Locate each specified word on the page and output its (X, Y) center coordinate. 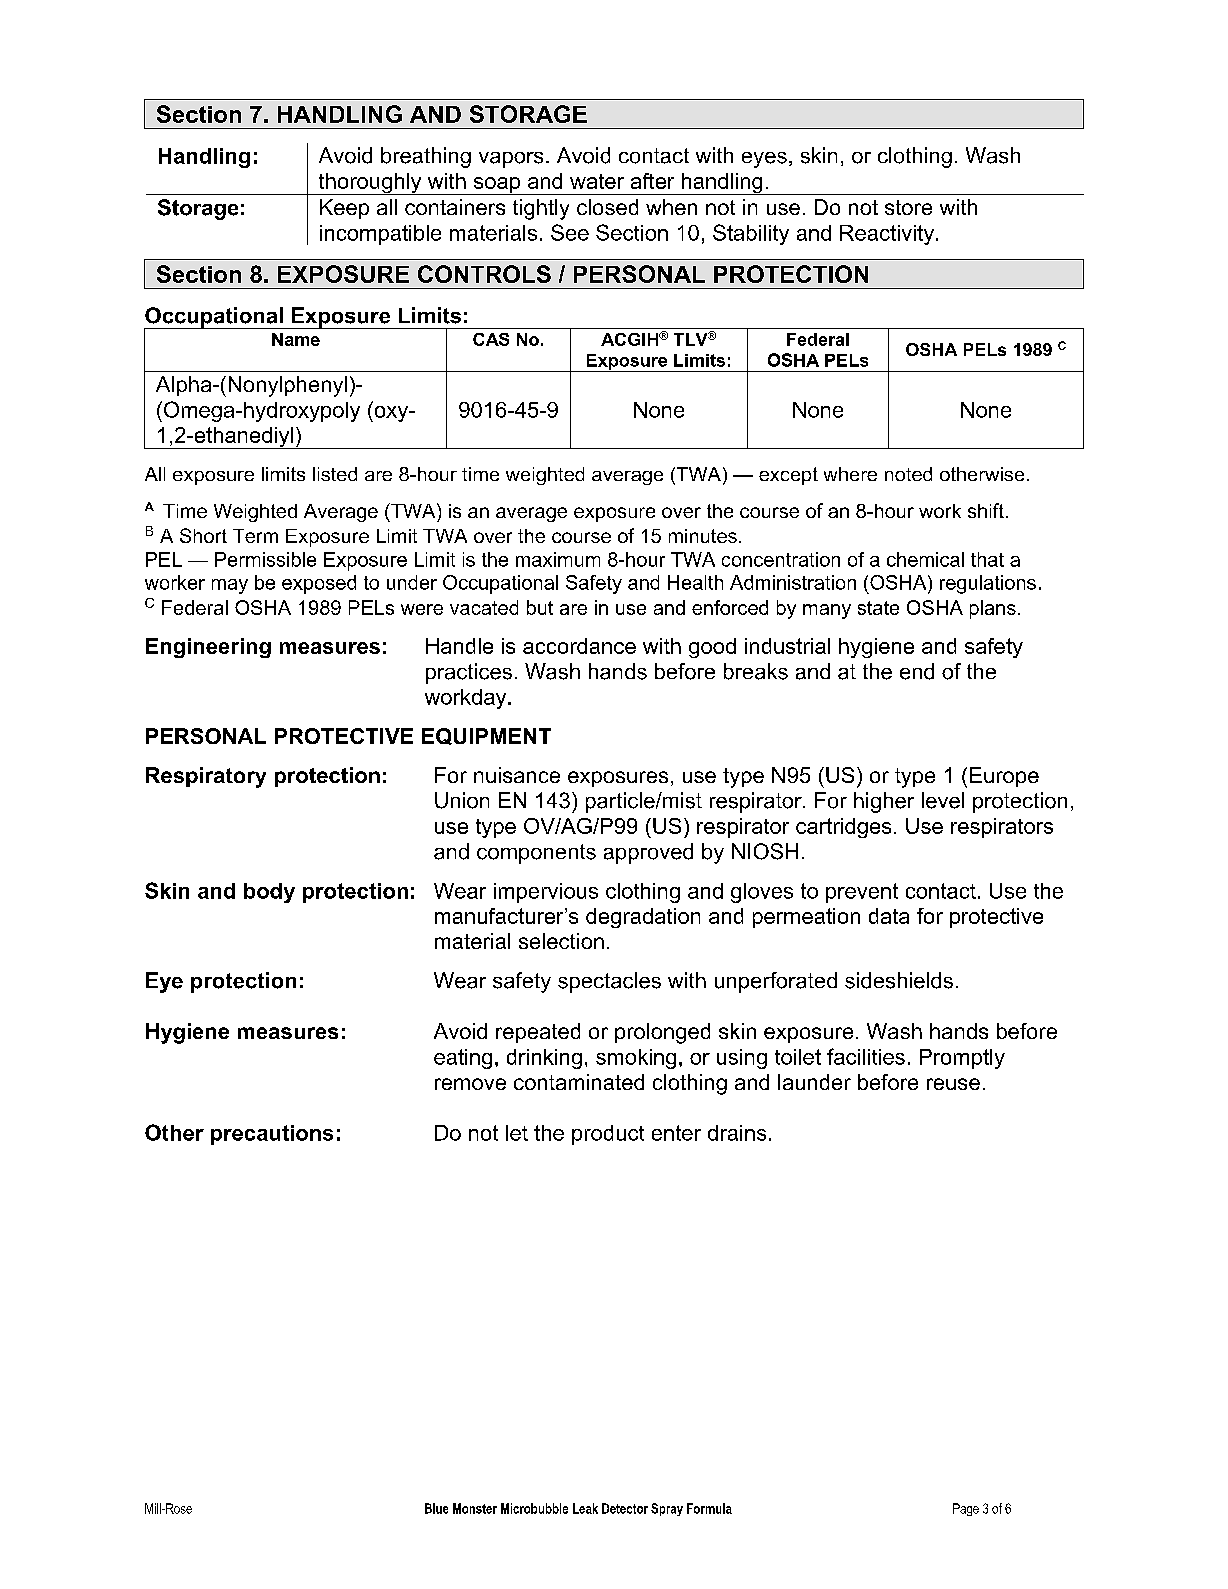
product (608, 1135)
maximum (558, 559)
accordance (579, 646)
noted (908, 474)
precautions (272, 1135)
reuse (953, 1084)
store (908, 207)
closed (607, 207)
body (269, 893)
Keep (344, 209)
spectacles (609, 982)
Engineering (208, 648)
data (889, 916)
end (917, 671)
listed (335, 474)
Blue (436, 1508)
